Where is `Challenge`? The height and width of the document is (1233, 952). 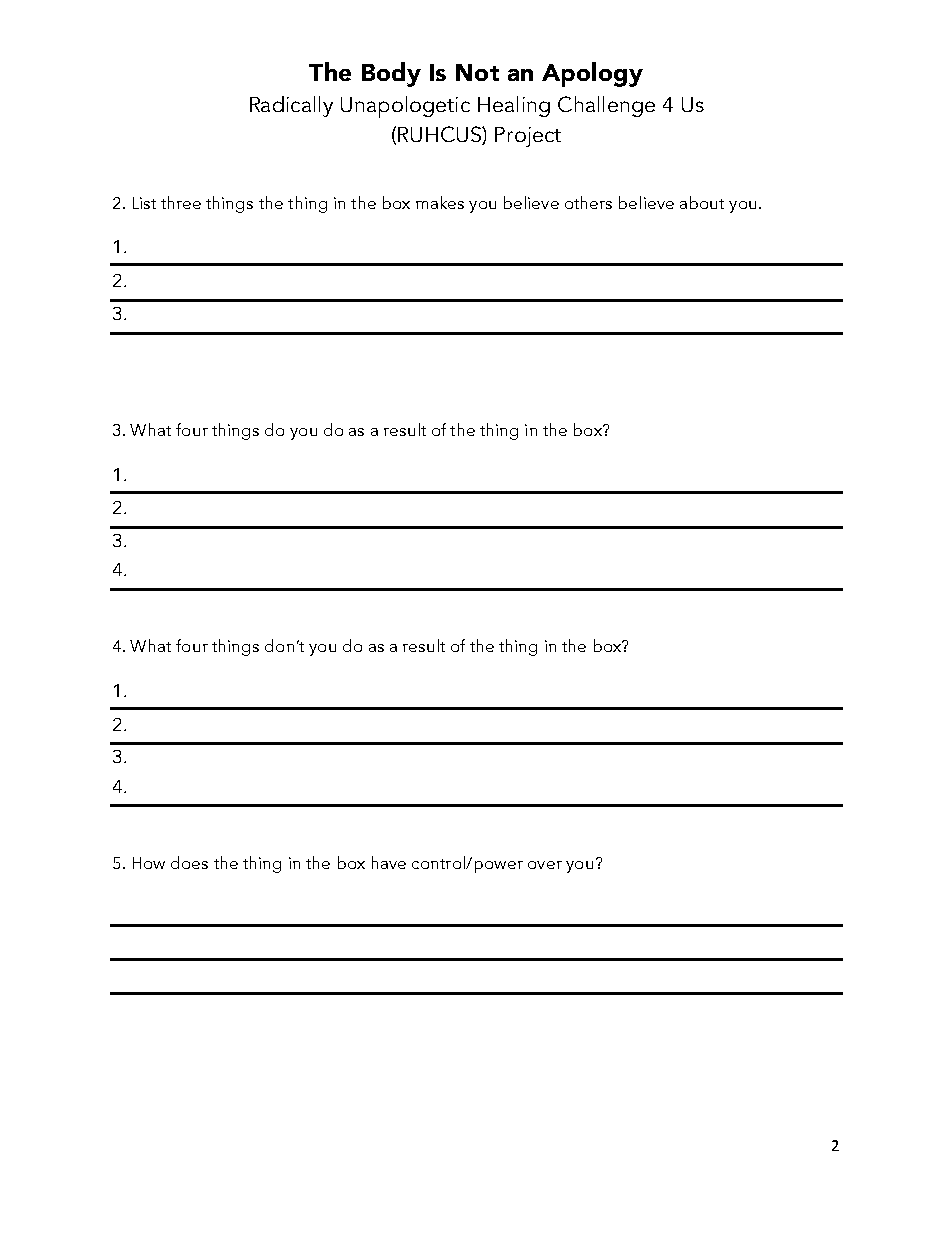
Challenge is located at coordinates (606, 106).
